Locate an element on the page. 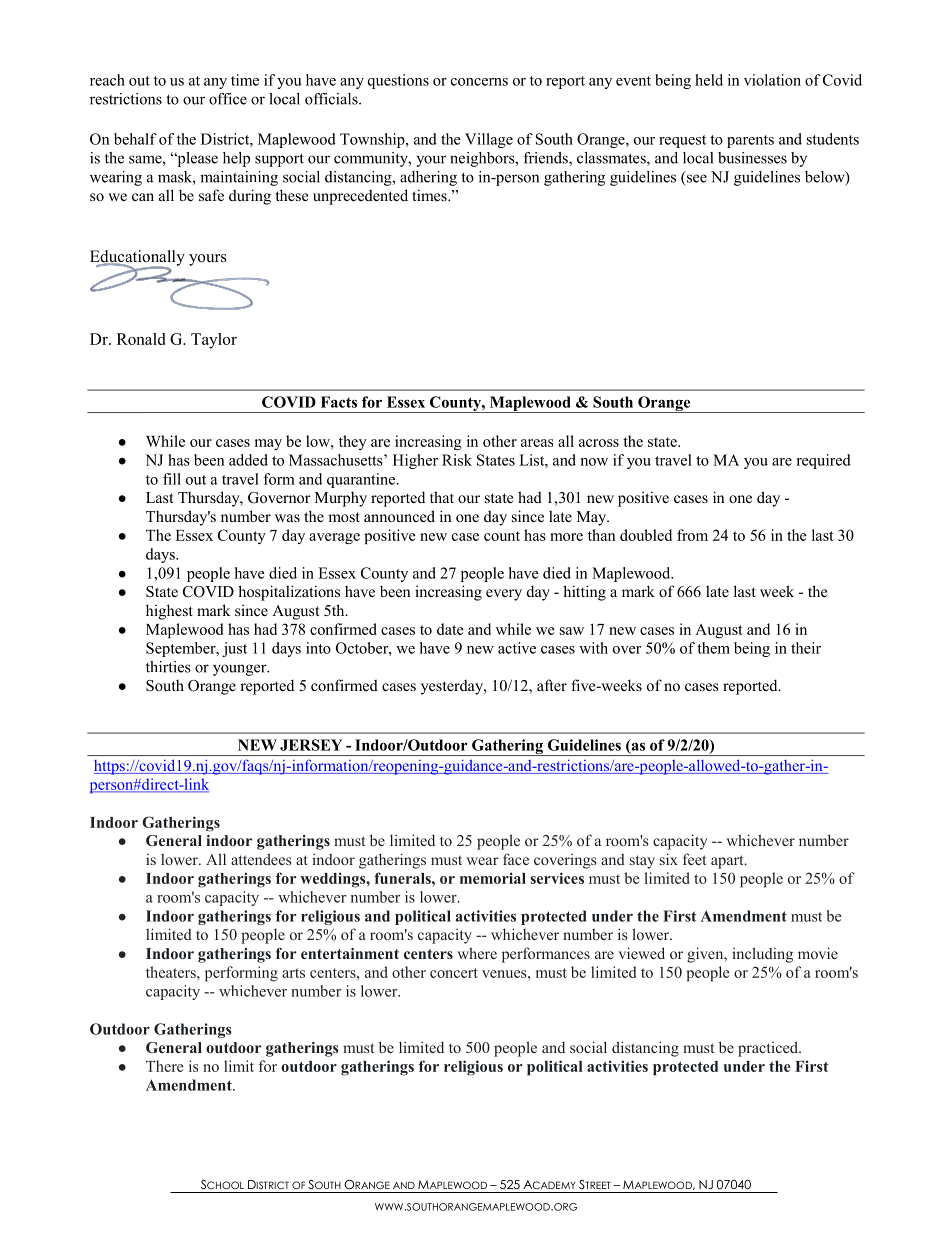 Image resolution: width=952 pixels, height=1233 pixels. every is located at coordinates (504, 595).
